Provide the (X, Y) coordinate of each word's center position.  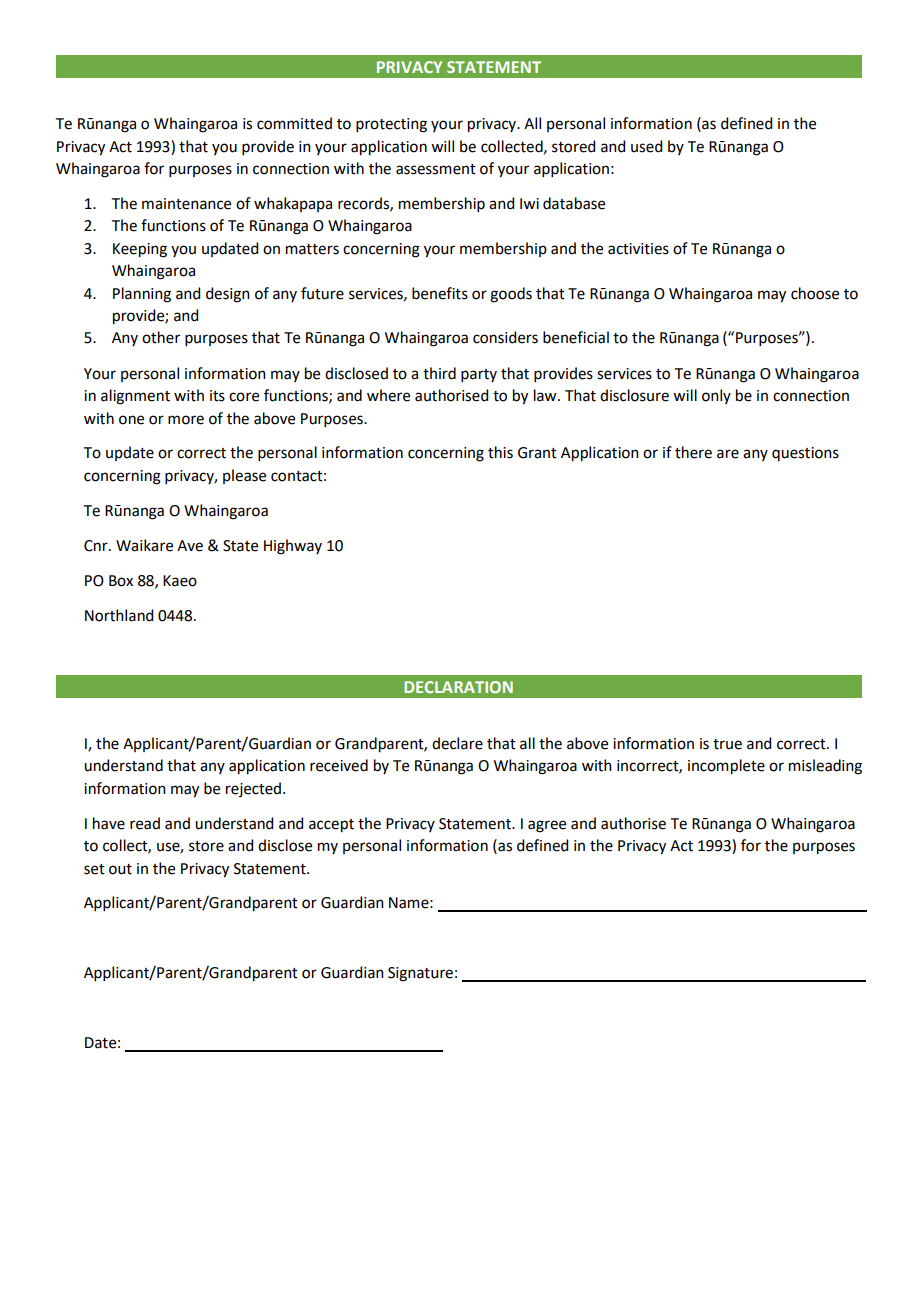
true (727, 744)
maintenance (186, 204)
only (716, 396)
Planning (142, 295)
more (186, 420)
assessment (436, 169)
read (145, 823)
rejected (253, 789)
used (646, 146)
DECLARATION (458, 687)
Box (121, 581)
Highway (293, 547)
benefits (440, 293)
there (693, 452)
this (500, 452)
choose (815, 293)
